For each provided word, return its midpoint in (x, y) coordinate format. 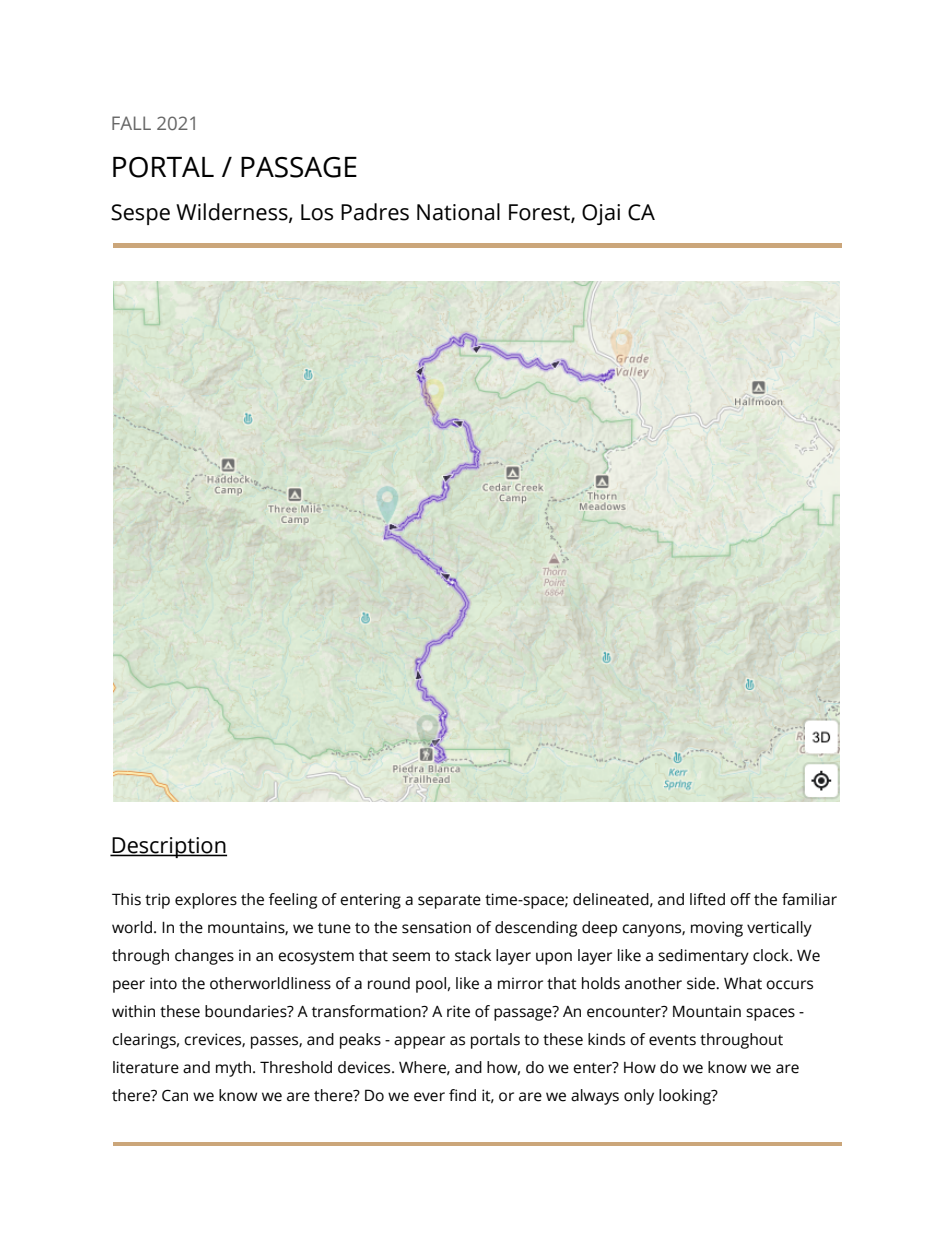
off (740, 899)
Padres (375, 212)
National (458, 212)
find (462, 1095)
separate (449, 902)
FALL (131, 123)
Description (168, 847)
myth (235, 1069)
